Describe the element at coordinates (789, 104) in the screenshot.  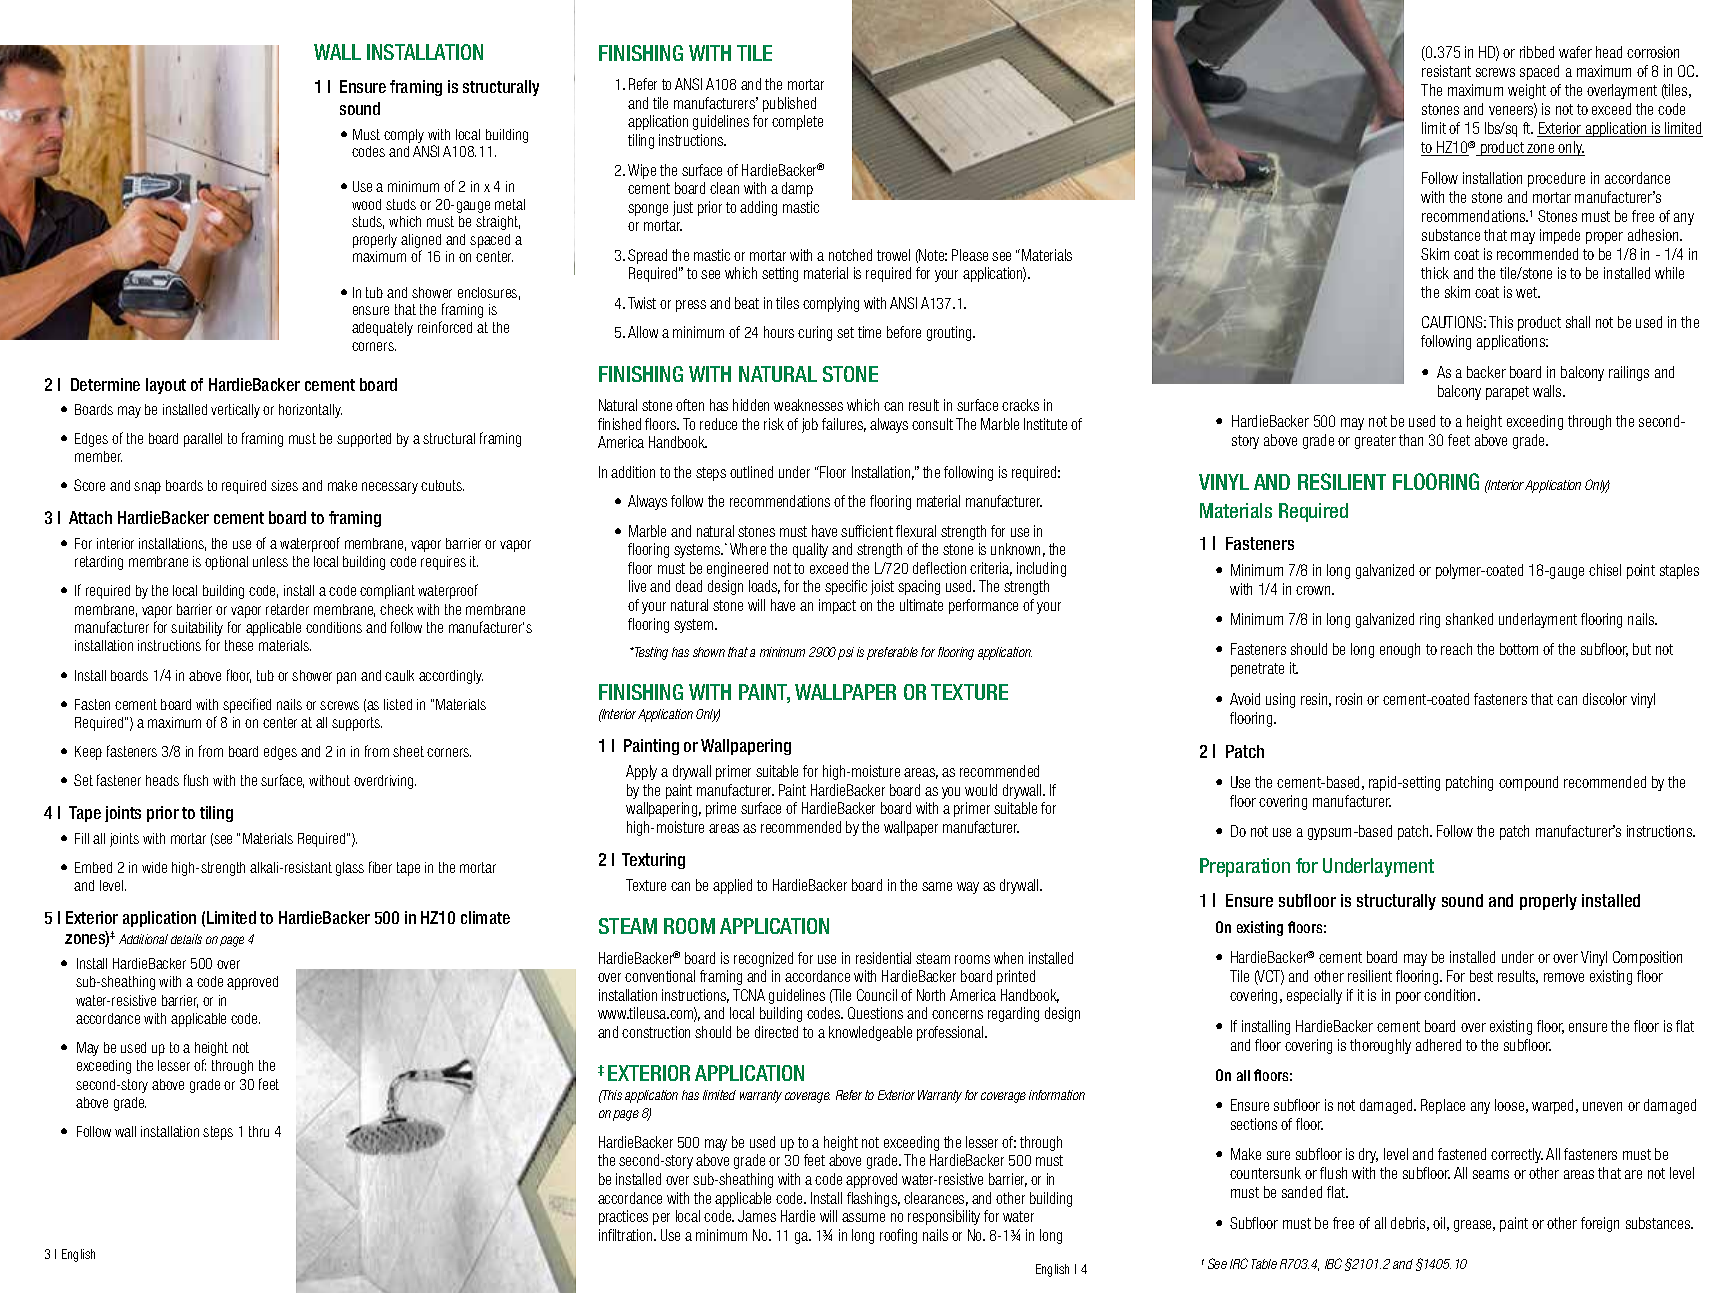
I see `published` at that location.
